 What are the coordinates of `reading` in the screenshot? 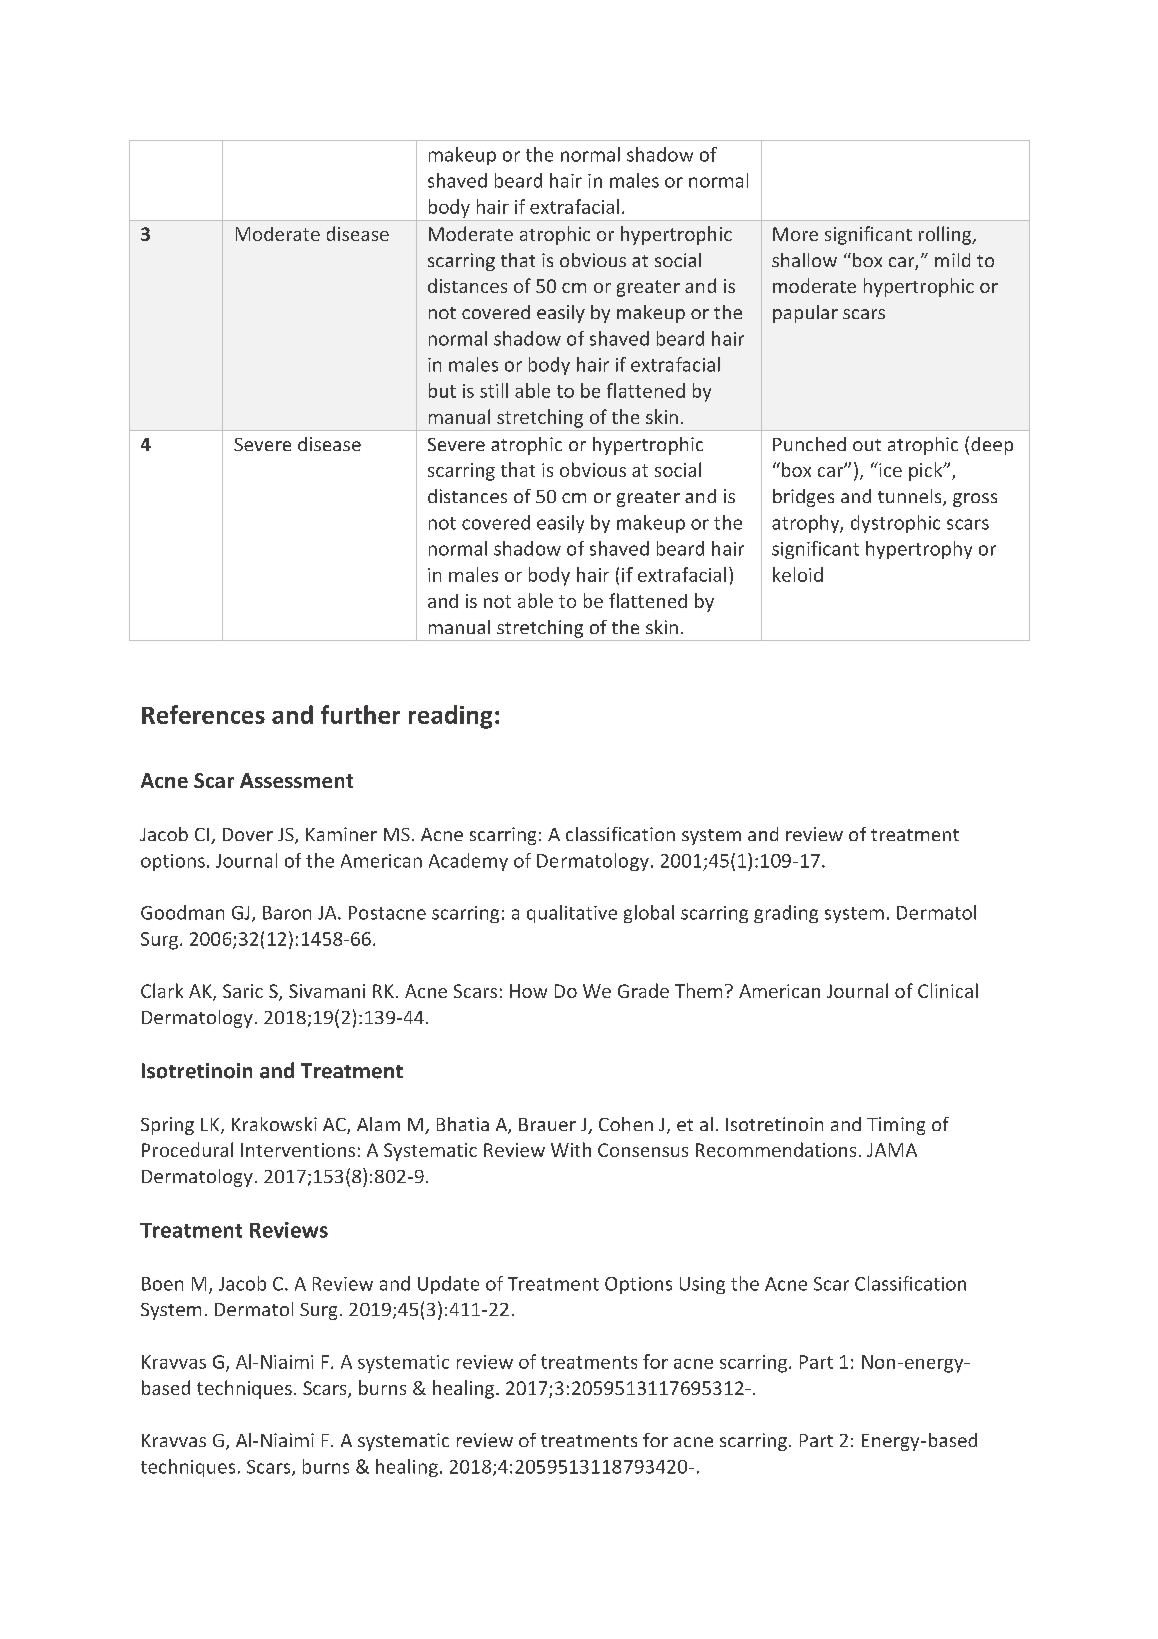 It's located at (450, 717).
